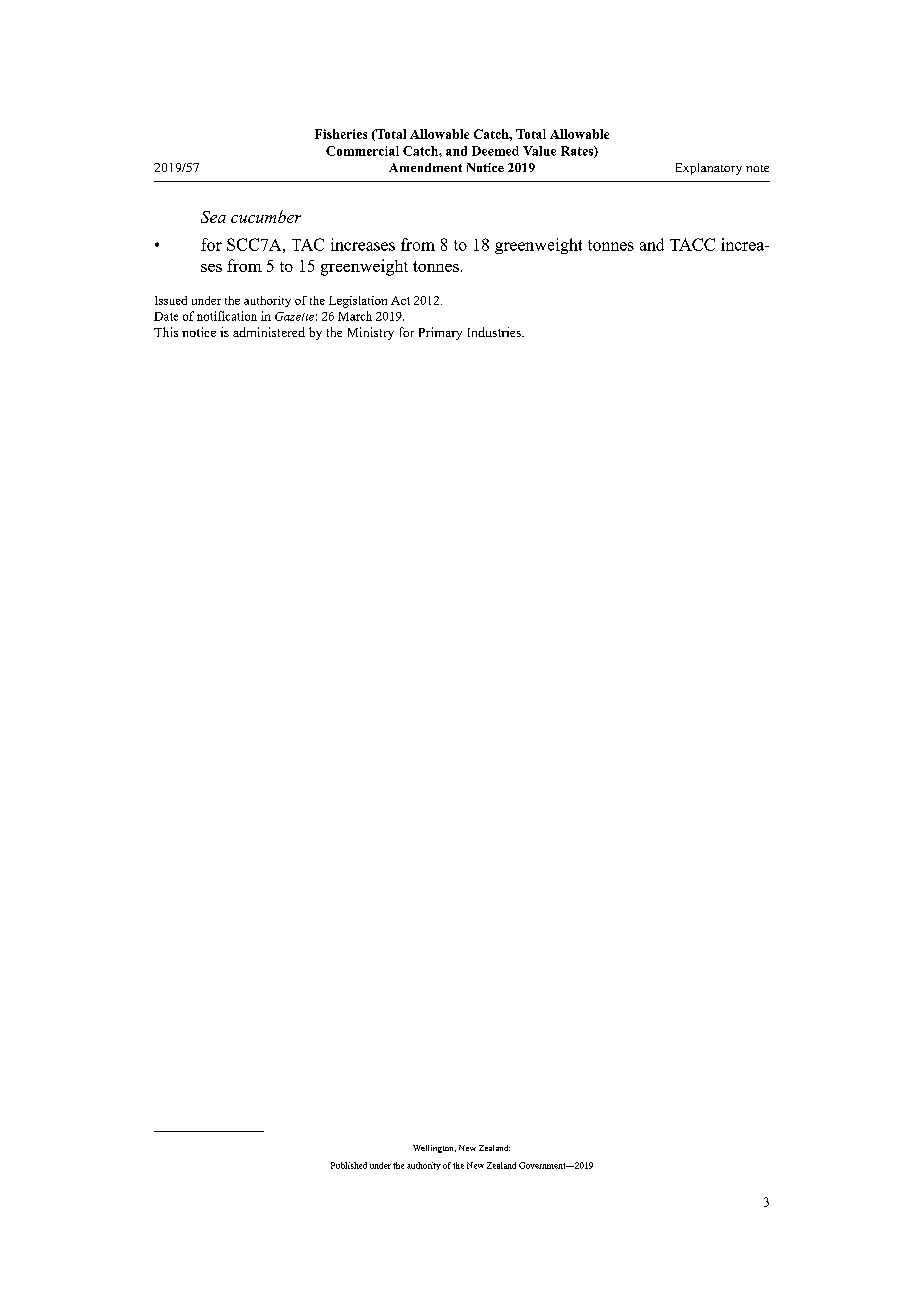 The image size is (924, 1308). Describe the element at coordinates (434, 1149) in the page. I see `Wellington` at that location.
